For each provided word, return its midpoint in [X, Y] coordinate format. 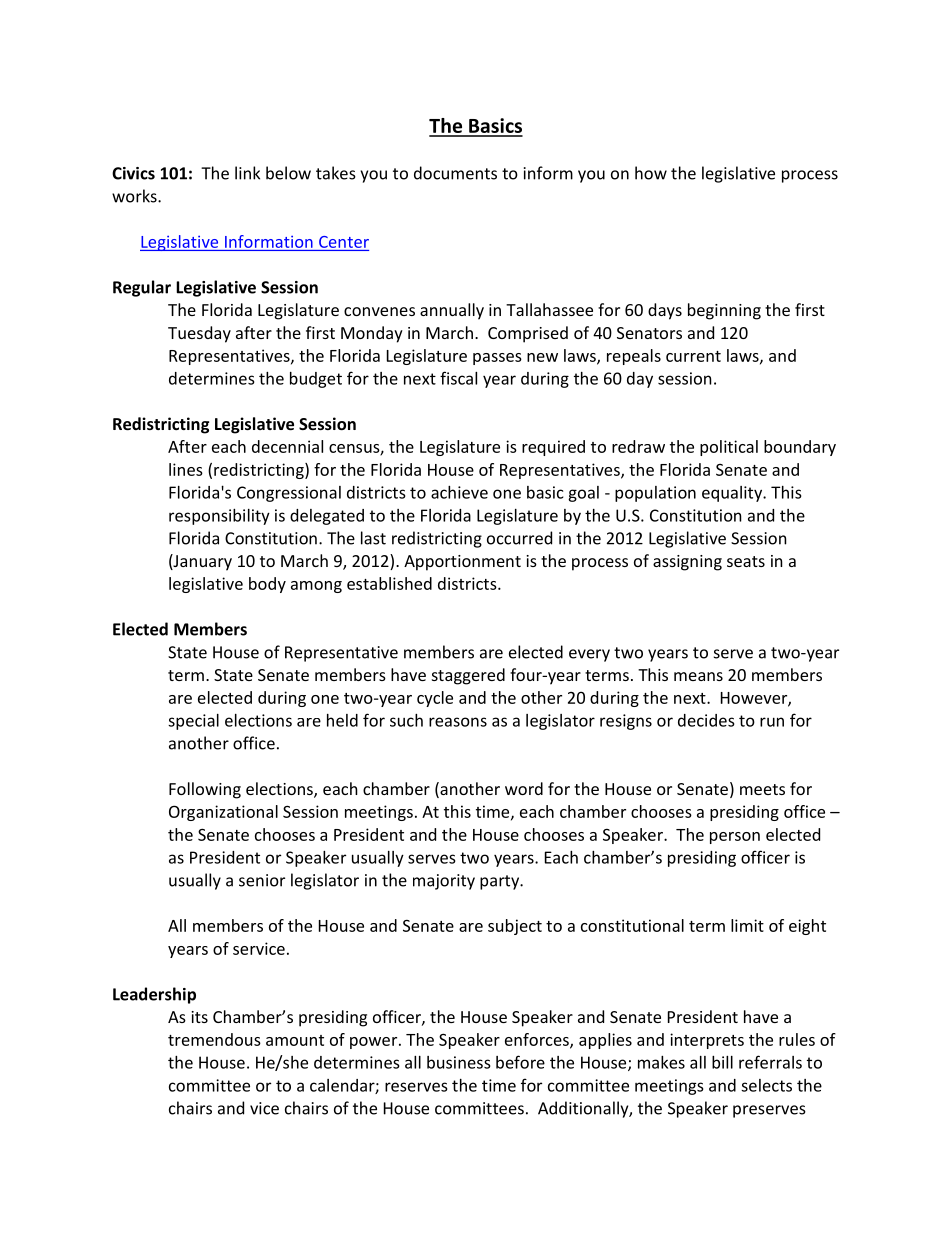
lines [186, 469]
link [247, 173]
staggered [468, 676]
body [267, 585]
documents [455, 173]
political [729, 448]
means [698, 676]
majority [444, 882]
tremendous [214, 1039]
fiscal [458, 378]
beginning [724, 311]
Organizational [223, 813]
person [735, 838]
